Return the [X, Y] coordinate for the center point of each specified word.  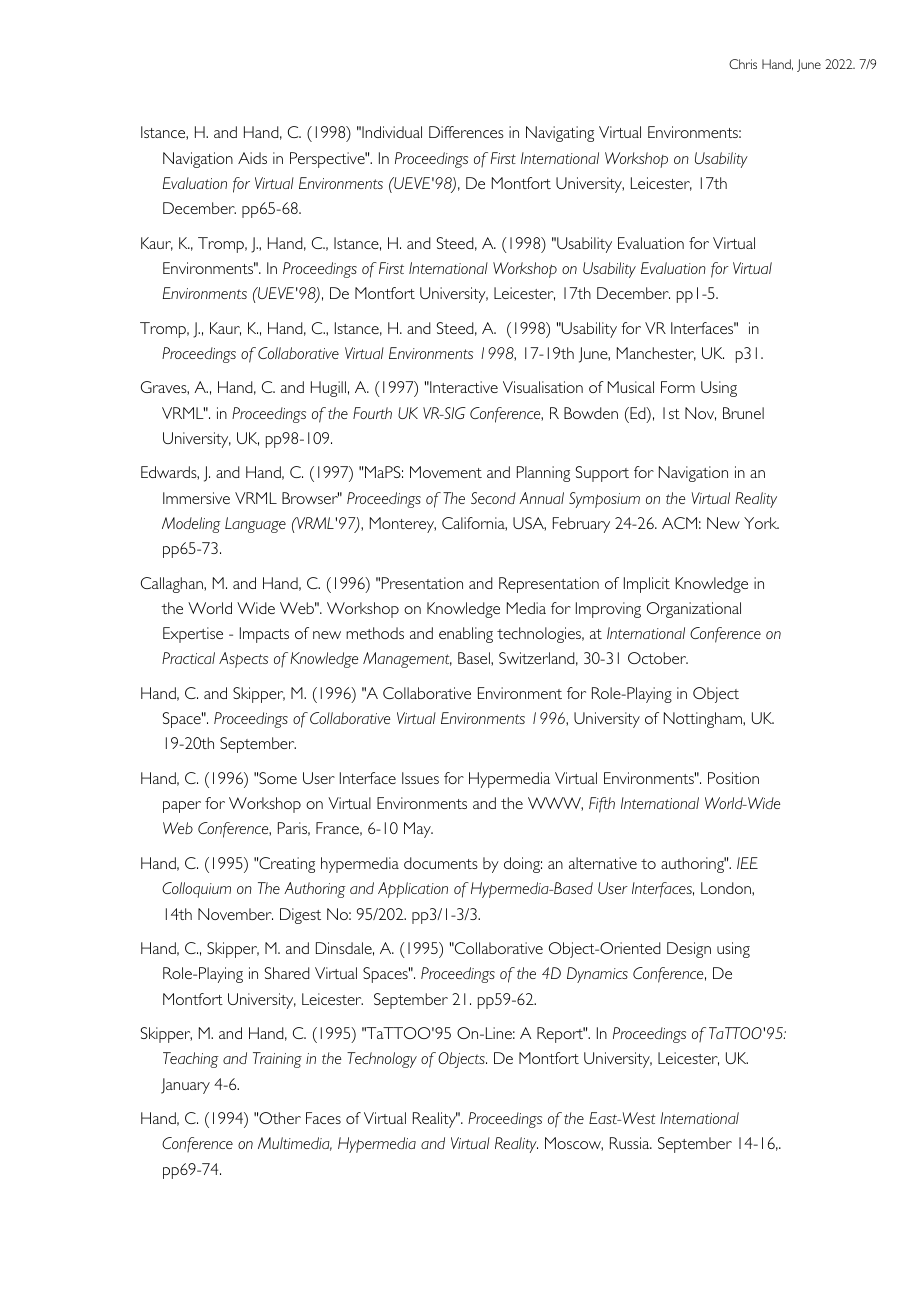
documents [440, 863]
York [761, 523]
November [235, 914]
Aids [252, 158]
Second [493, 498]
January [185, 1086]
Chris [743, 64]
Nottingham [704, 720]
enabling [466, 635]
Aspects [243, 660]
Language [255, 525]
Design [689, 950]
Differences [466, 132]
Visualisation [543, 387]
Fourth [372, 413]
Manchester [656, 354]
